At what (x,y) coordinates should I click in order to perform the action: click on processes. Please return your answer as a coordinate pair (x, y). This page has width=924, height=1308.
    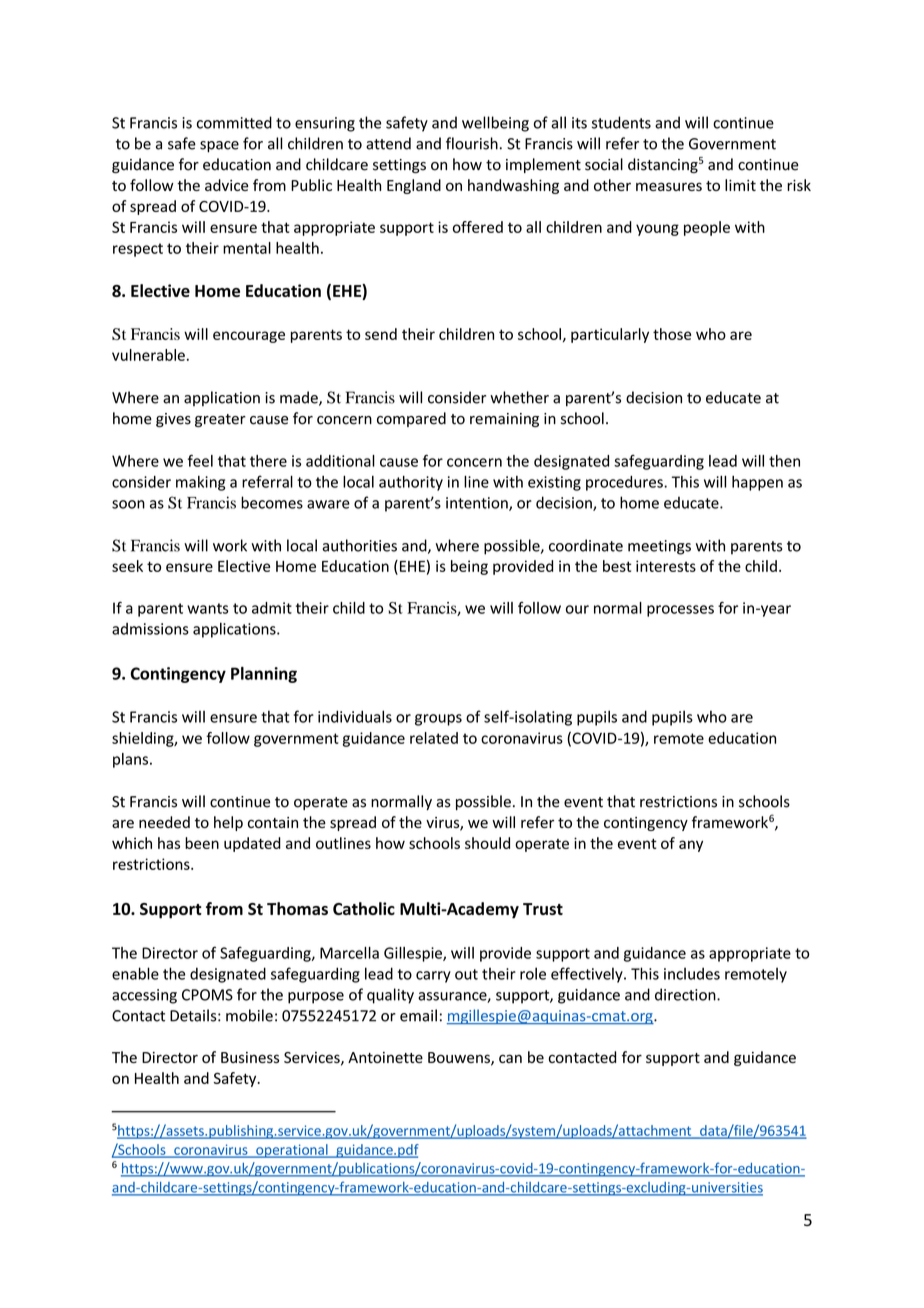
    Looking at the image, I should click on (680, 611).
